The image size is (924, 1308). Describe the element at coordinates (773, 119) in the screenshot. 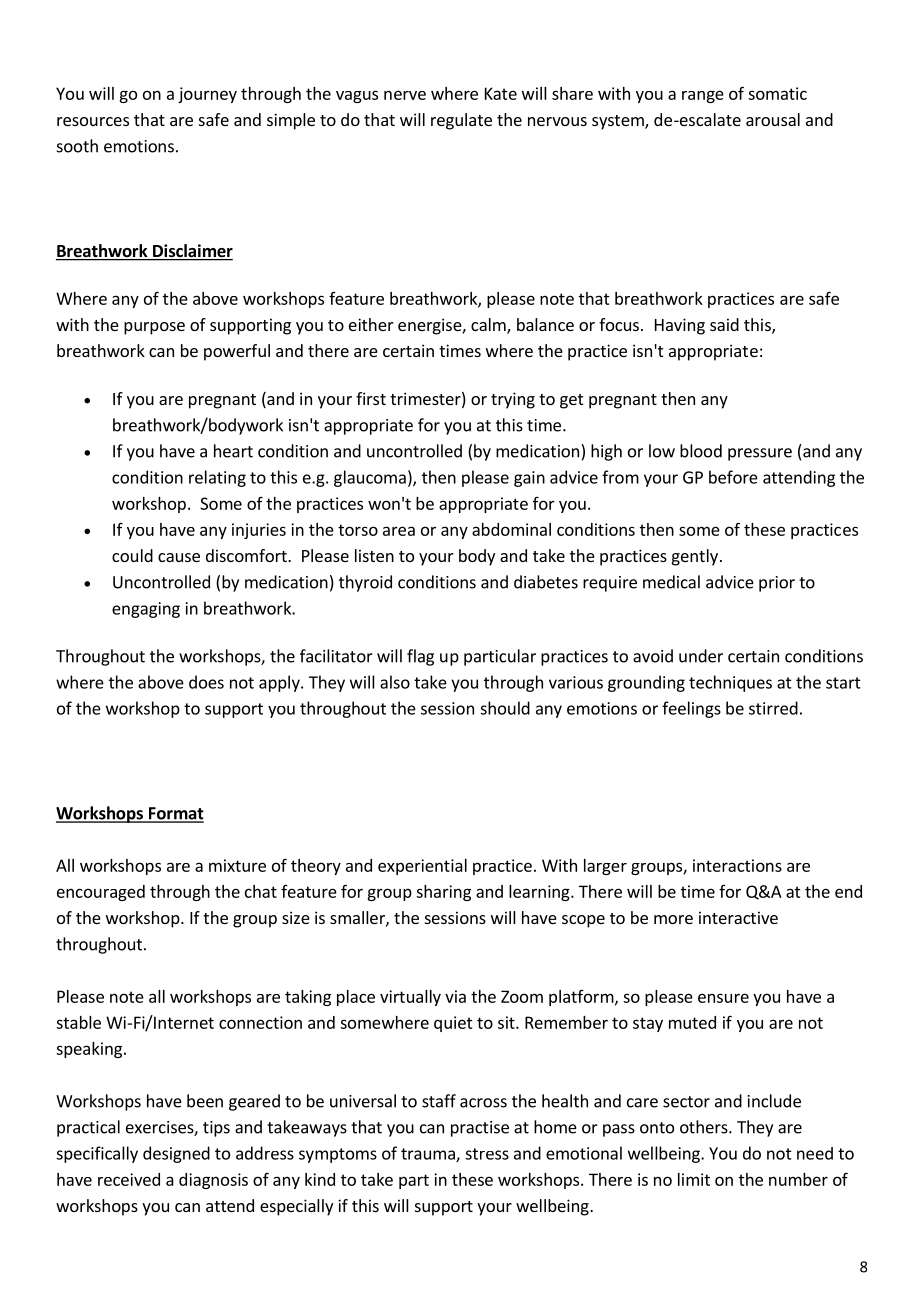

I see `arousal` at that location.
